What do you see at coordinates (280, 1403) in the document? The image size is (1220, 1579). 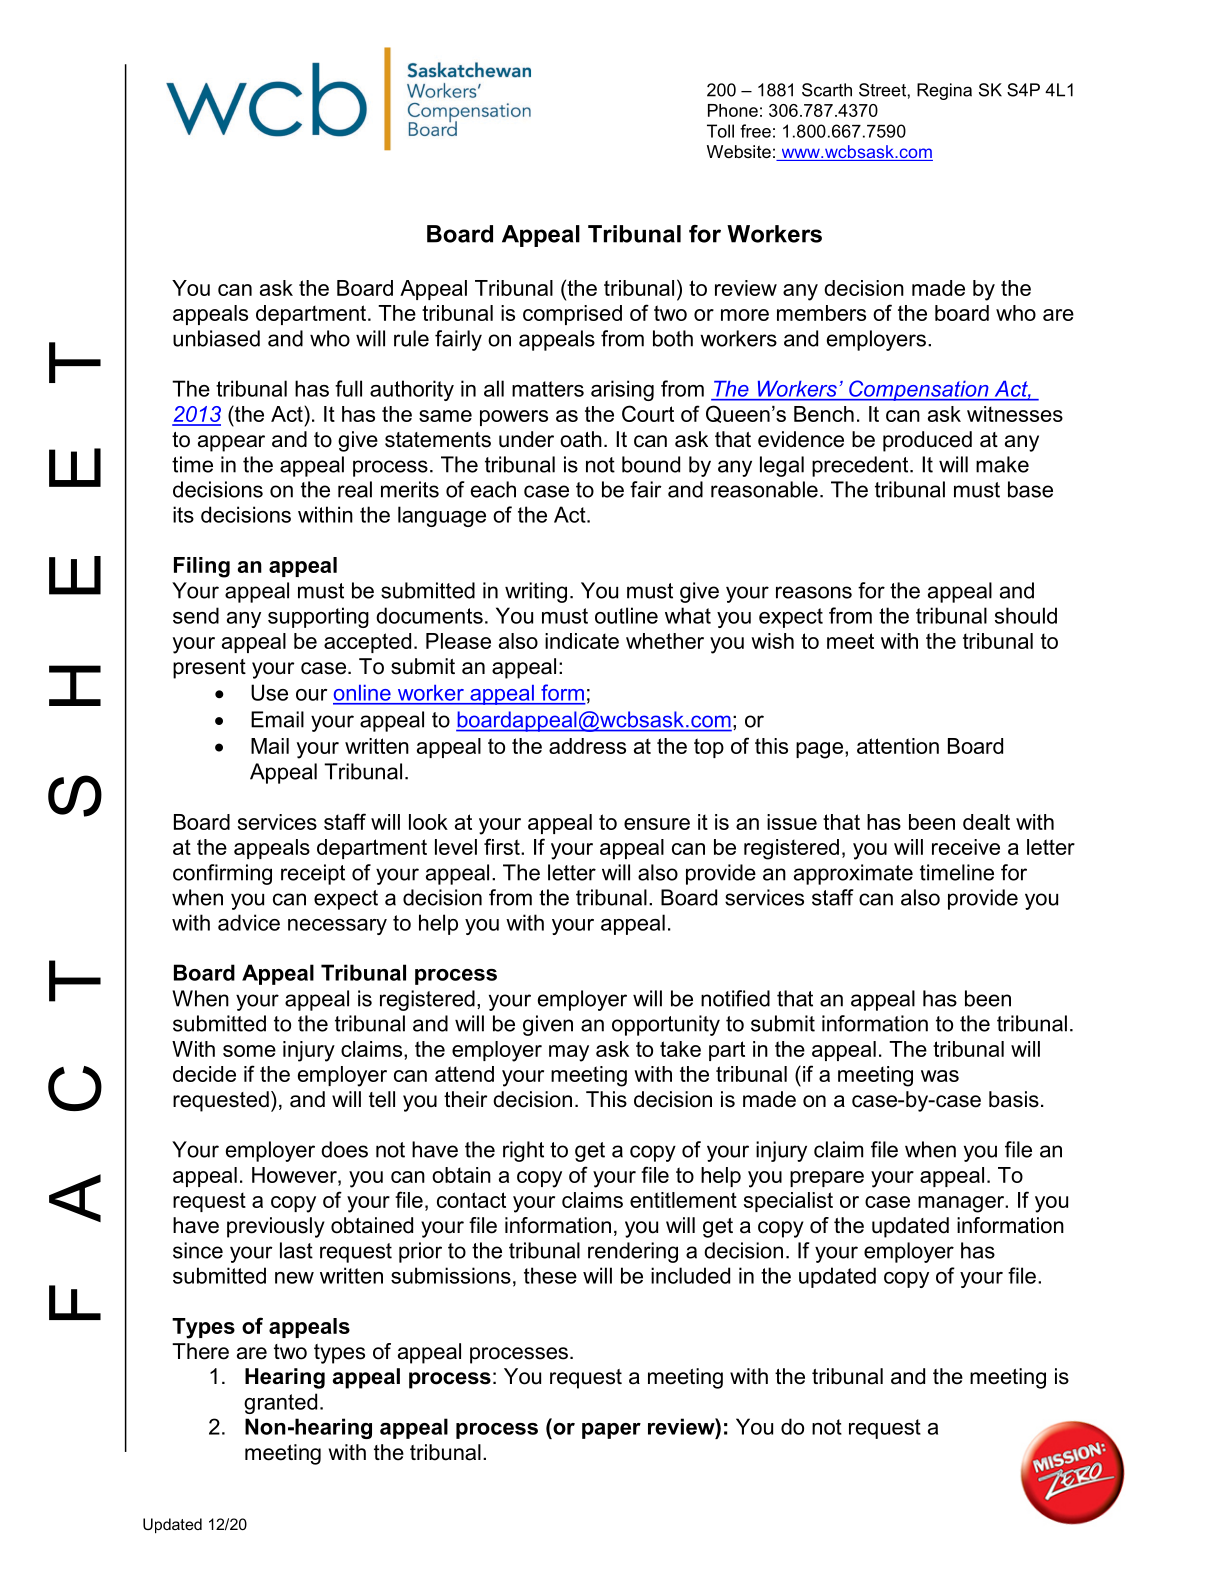 I see `granted` at bounding box center [280, 1403].
